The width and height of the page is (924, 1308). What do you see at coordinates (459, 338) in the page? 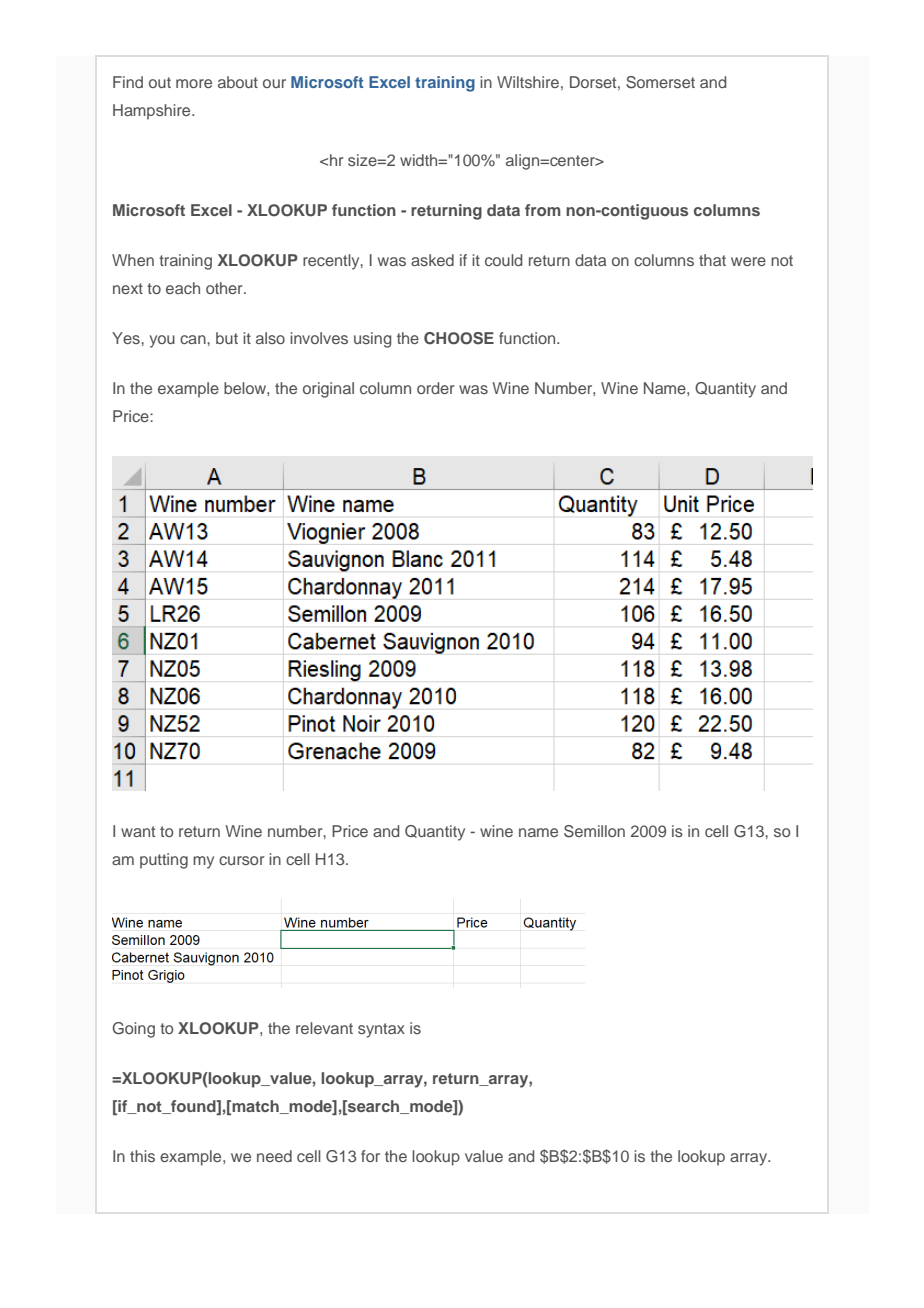
I see `CHOOSE` at bounding box center [459, 338].
